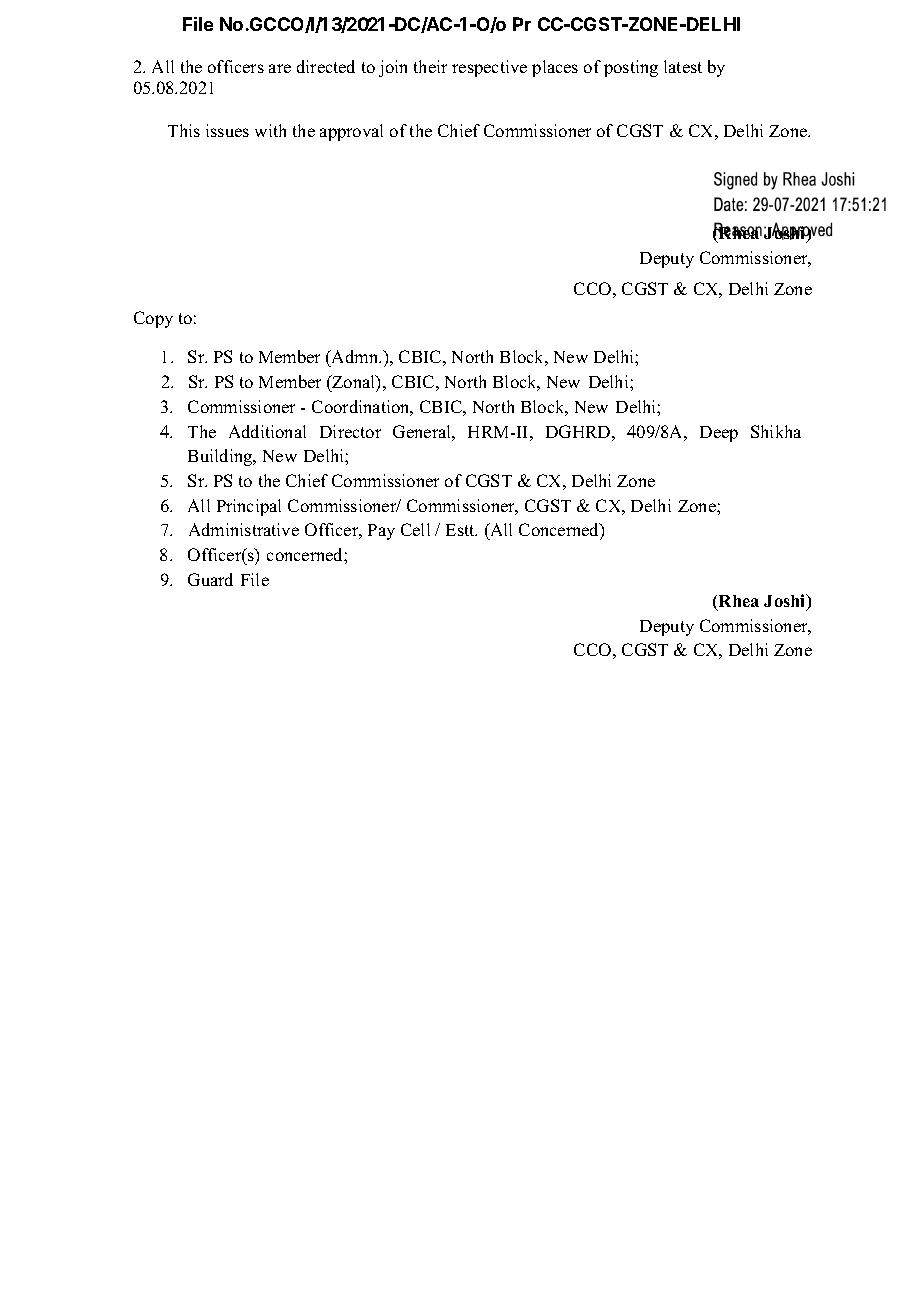  I want to click on Director, so click(350, 431).
